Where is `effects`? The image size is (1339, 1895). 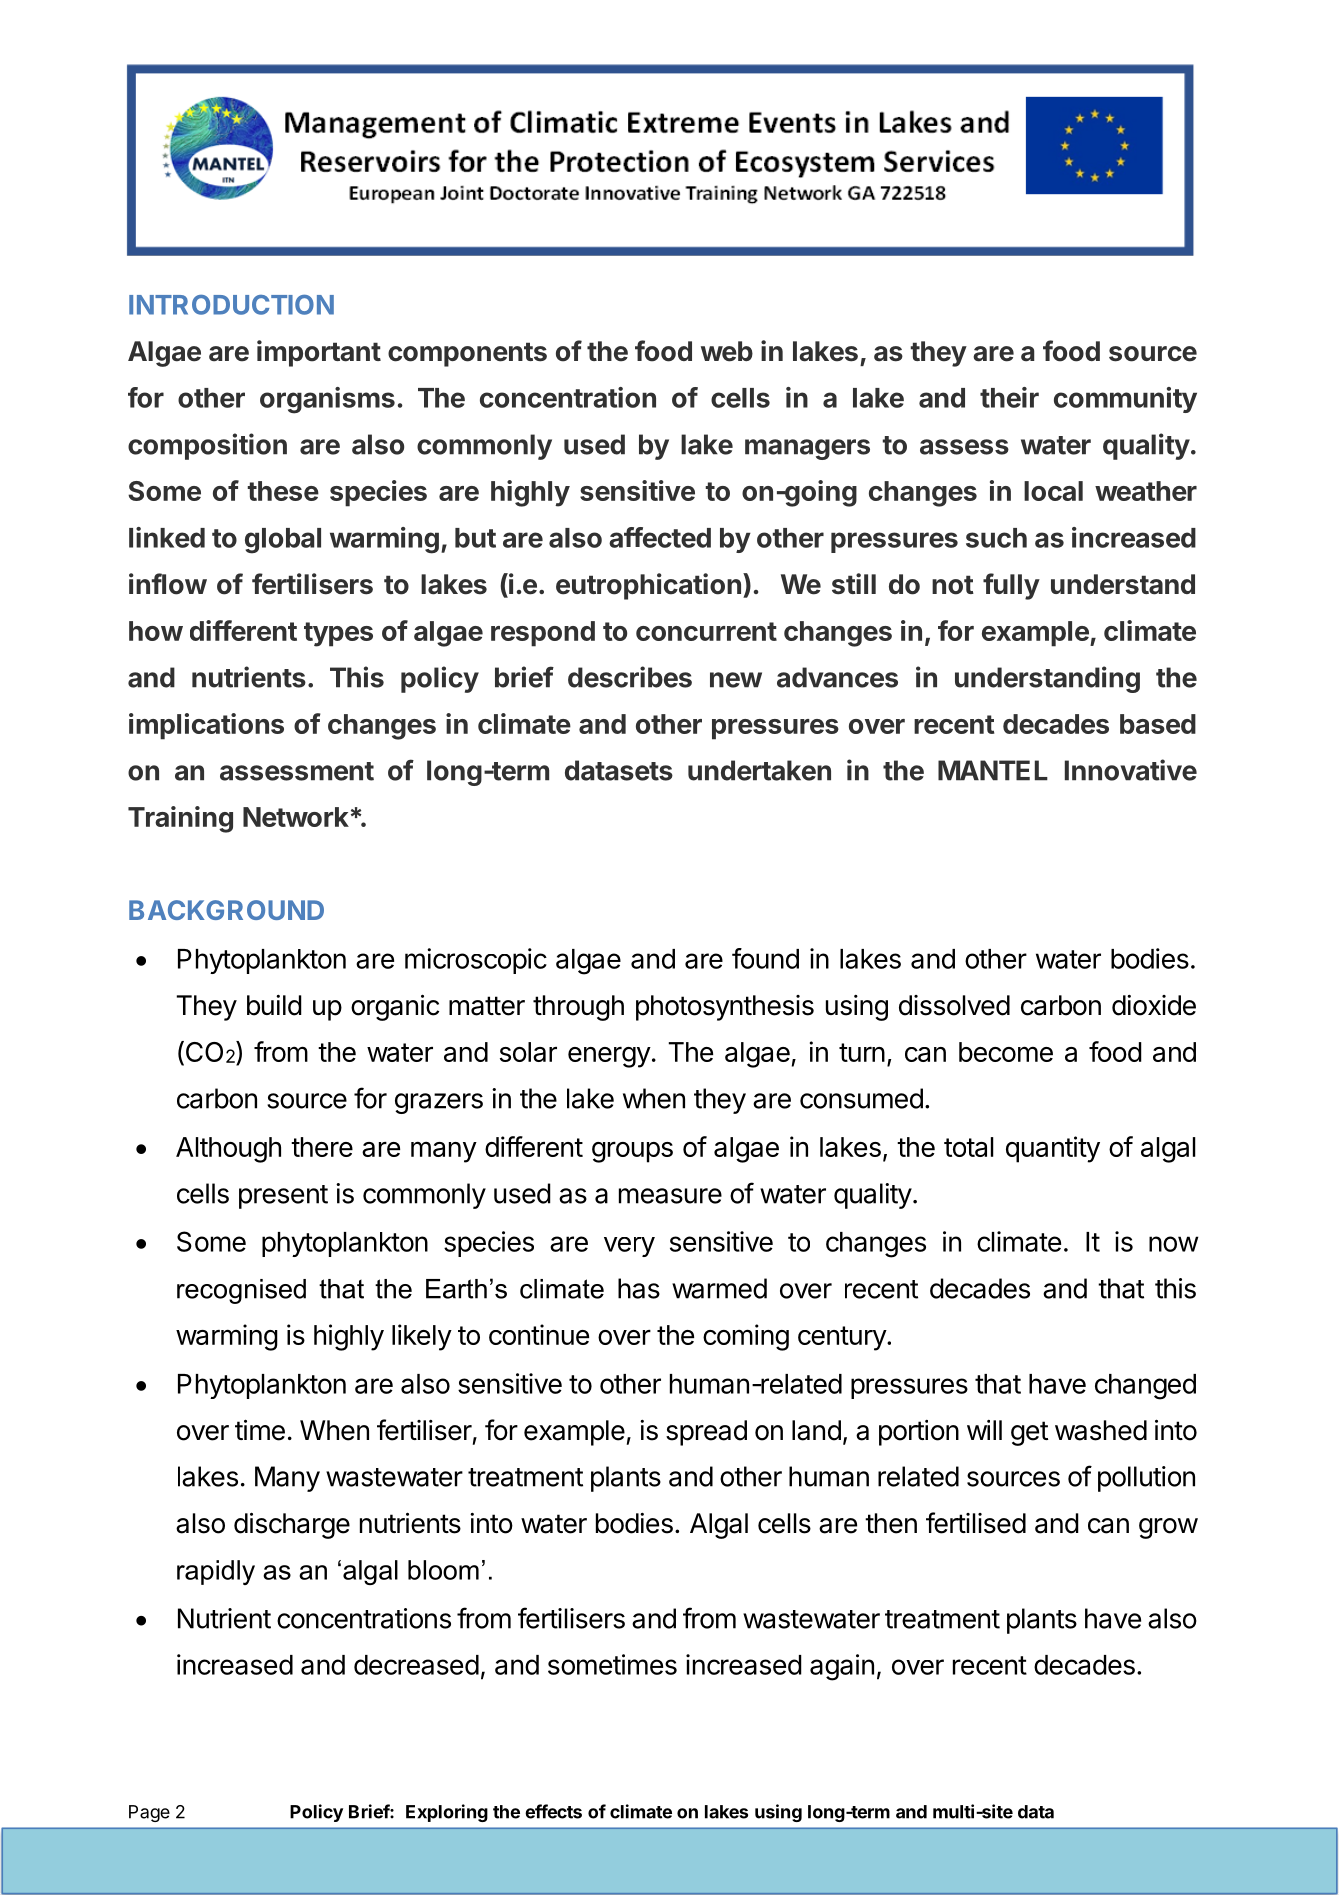 effects is located at coordinates (553, 1811).
